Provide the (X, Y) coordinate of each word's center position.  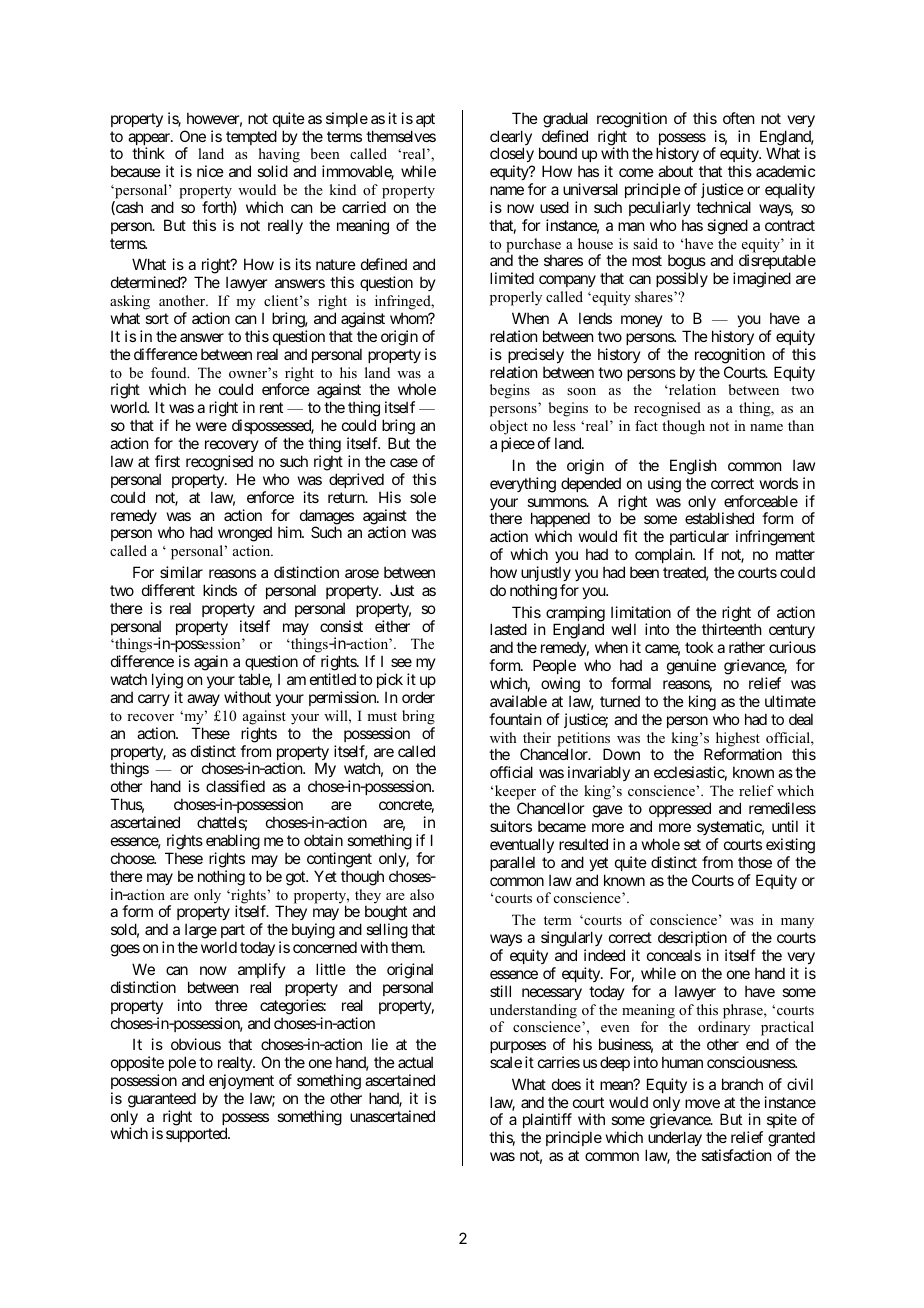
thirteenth (732, 629)
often (738, 118)
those (755, 862)
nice (210, 171)
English (693, 467)
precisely (536, 355)
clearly (511, 139)
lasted (508, 629)
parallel (512, 863)
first (167, 461)
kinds (220, 590)
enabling (233, 842)
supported (197, 1134)
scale (506, 1062)
